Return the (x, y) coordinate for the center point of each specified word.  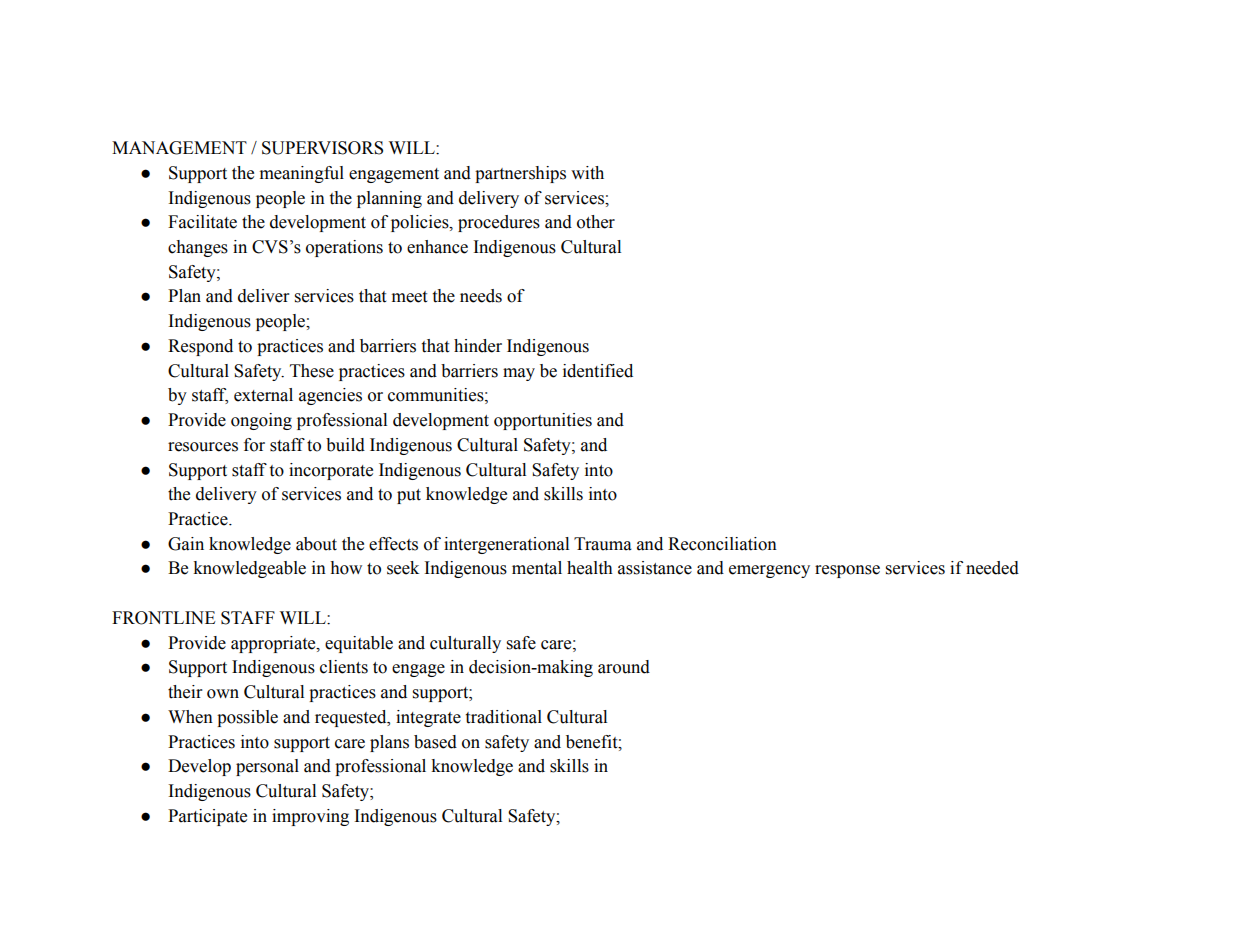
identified (598, 371)
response (847, 571)
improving (310, 817)
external (263, 395)
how (346, 568)
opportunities (543, 421)
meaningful (302, 174)
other (596, 222)
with (587, 173)
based (435, 742)
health (590, 568)
